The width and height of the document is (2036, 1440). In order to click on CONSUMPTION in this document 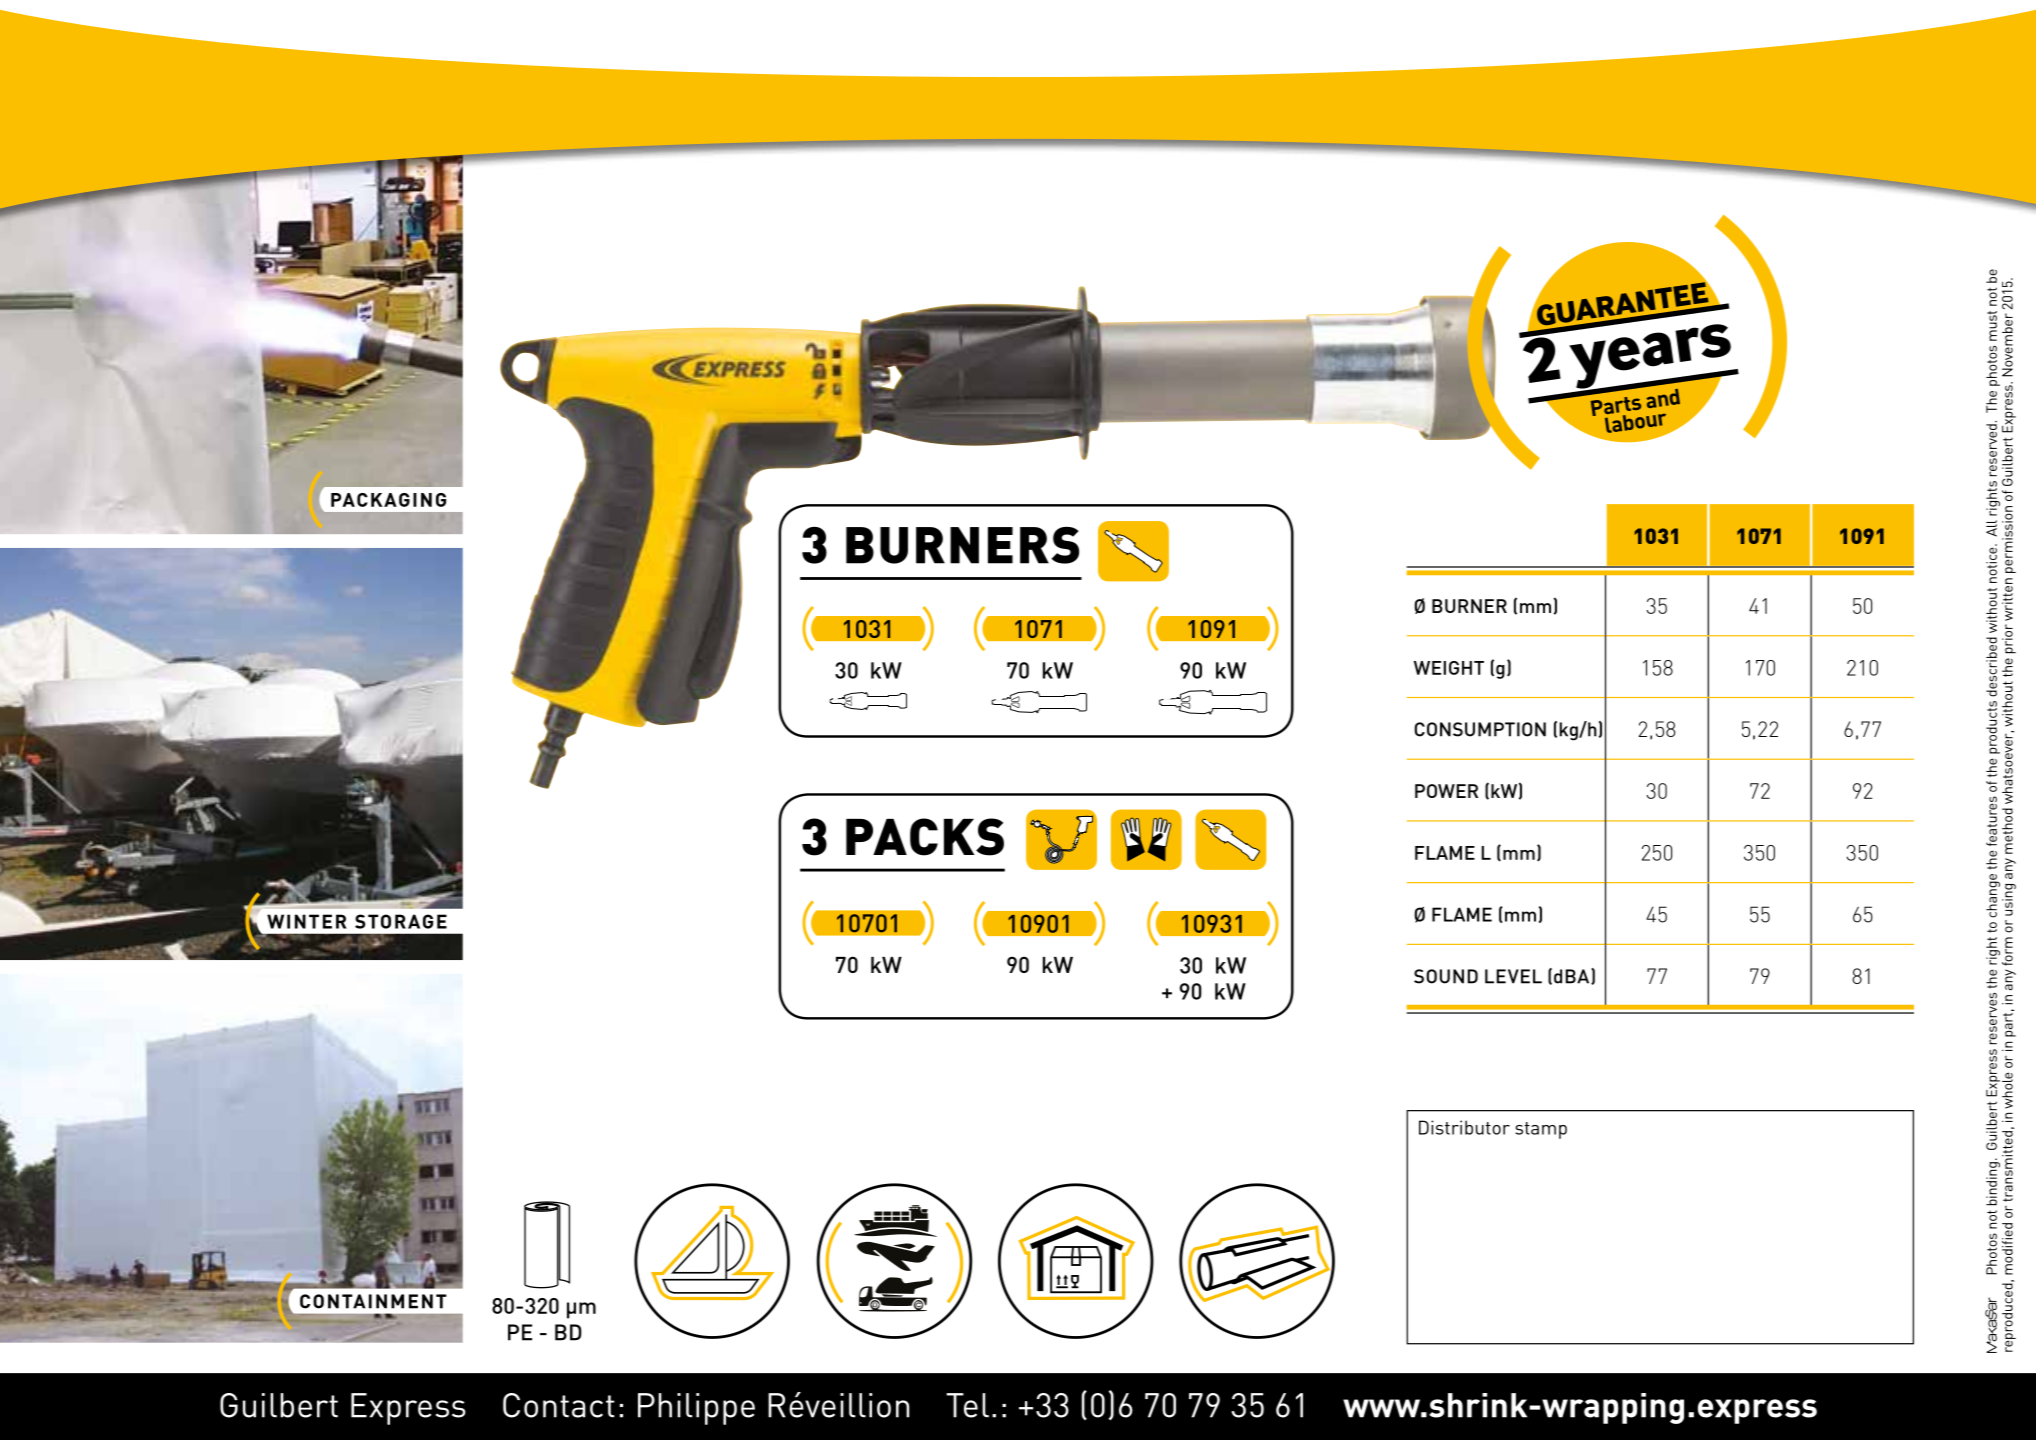, I will do `click(1480, 729)`.
